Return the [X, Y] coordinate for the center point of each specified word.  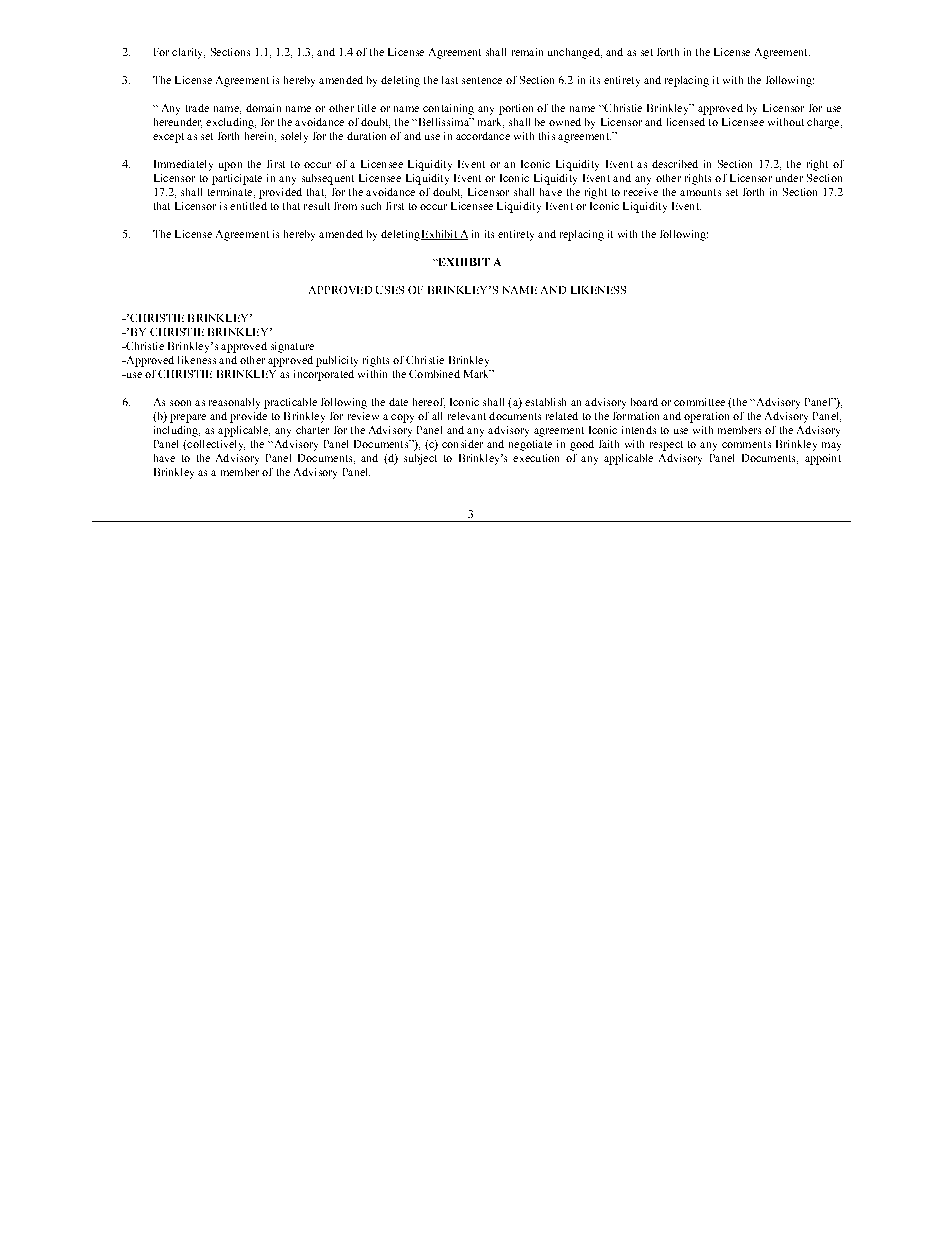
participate [237, 179]
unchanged [575, 53]
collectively [215, 445]
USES [390, 290]
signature [292, 347]
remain [527, 52]
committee [699, 402]
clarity [188, 53]
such [371, 206]
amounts [700, 192]
